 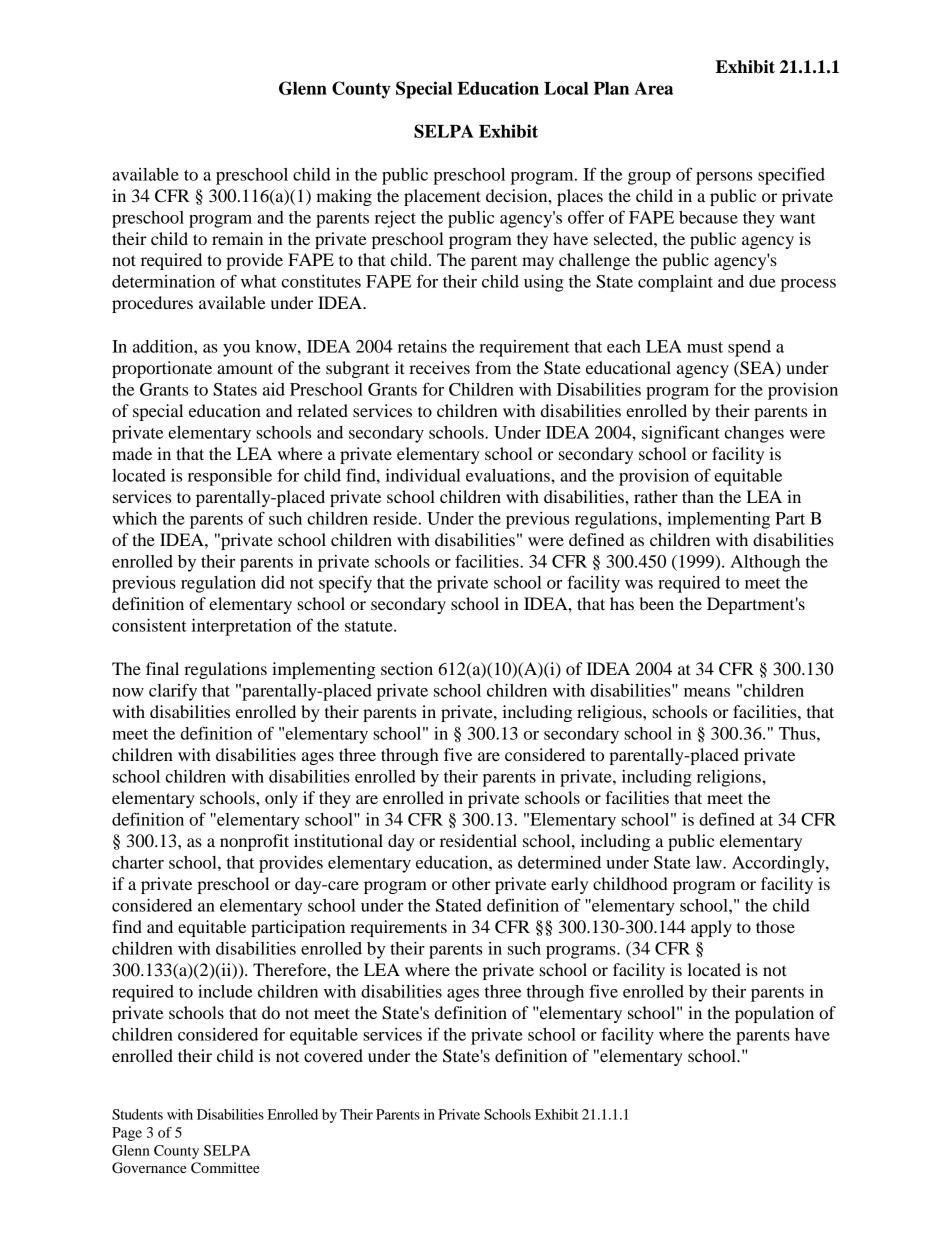 What do you see at coordinates (407, 668) in the page?
I see `section` at bounding box center [407, 668].
